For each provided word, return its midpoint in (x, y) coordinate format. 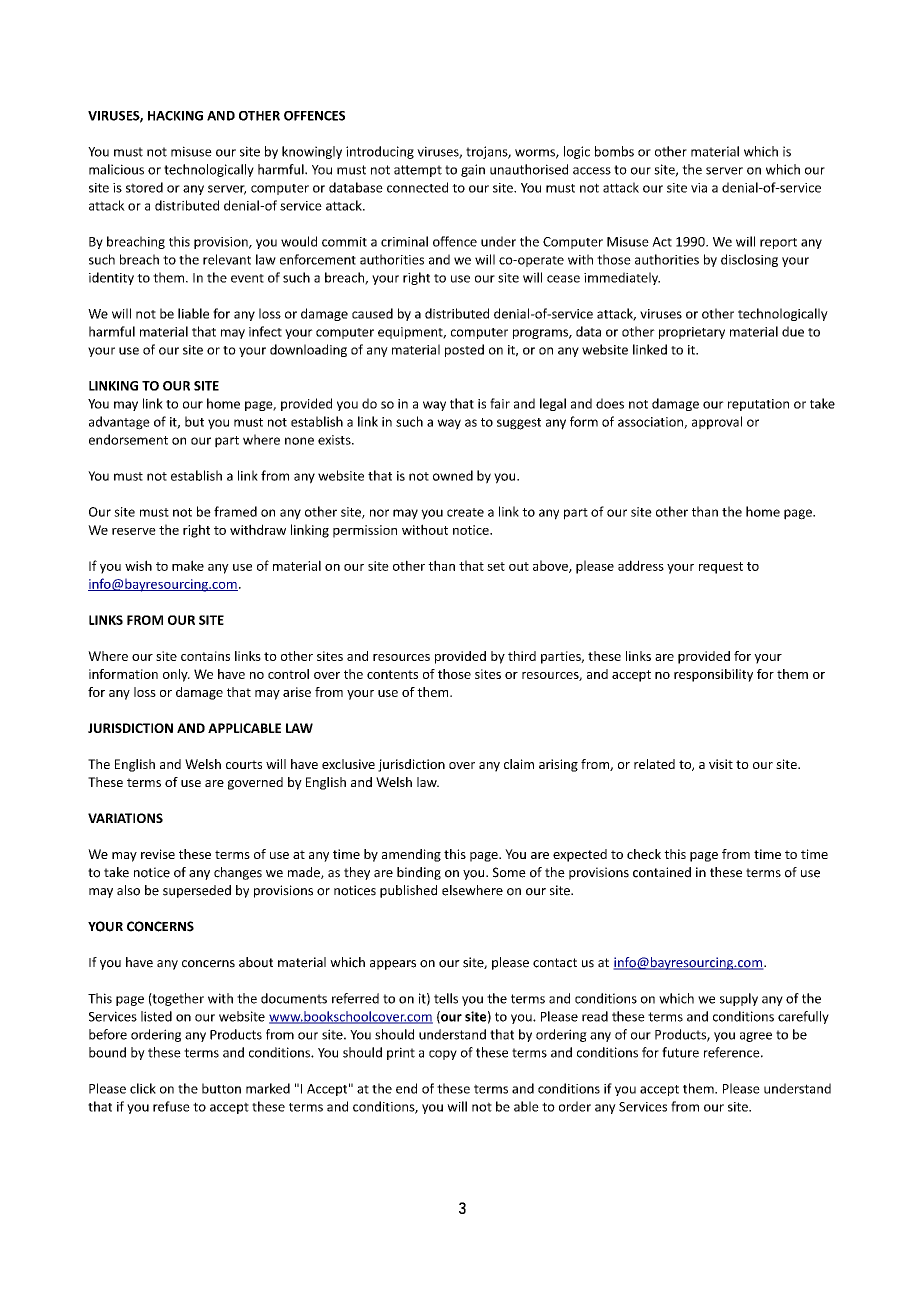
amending (411, 855)
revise (158, 854)
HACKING (175, 116)
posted (464, 350)
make (188, 565)
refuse (171, 1106)
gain (473, 170)
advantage (119, 423)
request (721, 568)
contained (662, 872)
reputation (758, 405)
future (680, 1052)
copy (443, 1055)
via (699, 188)
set (496, 566)
